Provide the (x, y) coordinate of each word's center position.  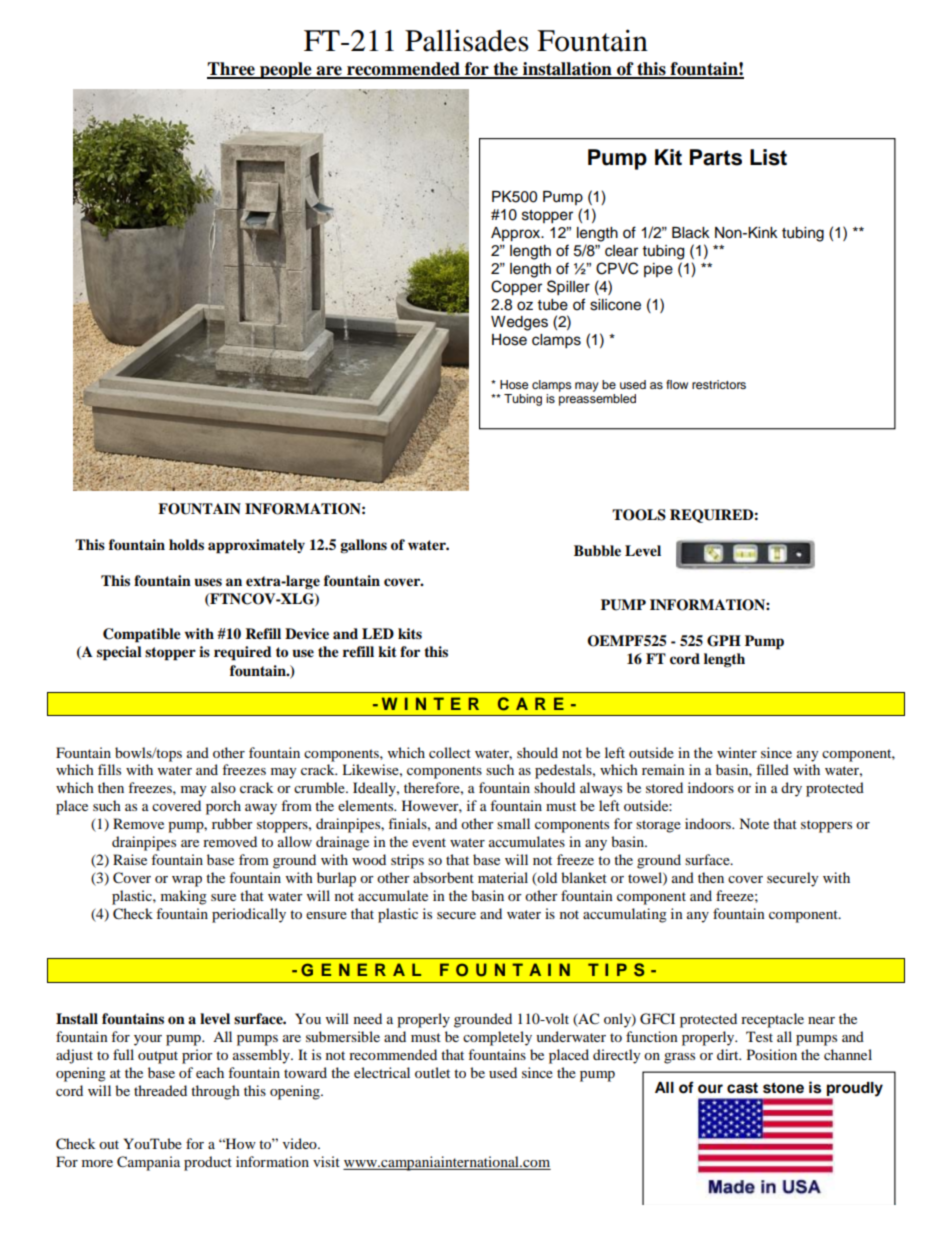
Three (232, 70)
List (768, 157)
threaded (160, 1090)
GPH (724, 641)
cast (742, 1088)
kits (410, 633)
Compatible (142, 635)
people (286, 70)
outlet (432, 1072)
